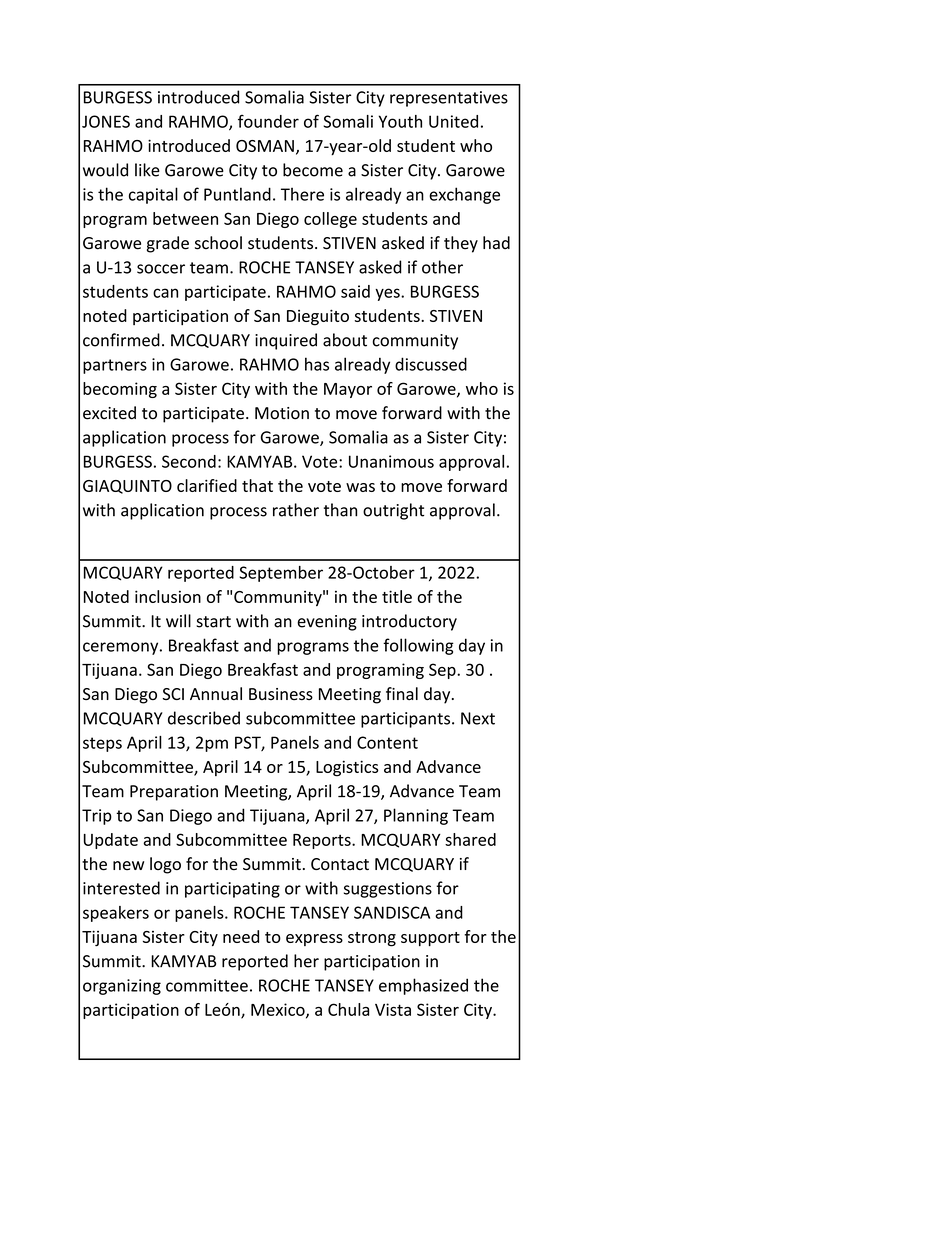 The image size is (952, 1233). I want to click on emphasized, so click(423, 986).
